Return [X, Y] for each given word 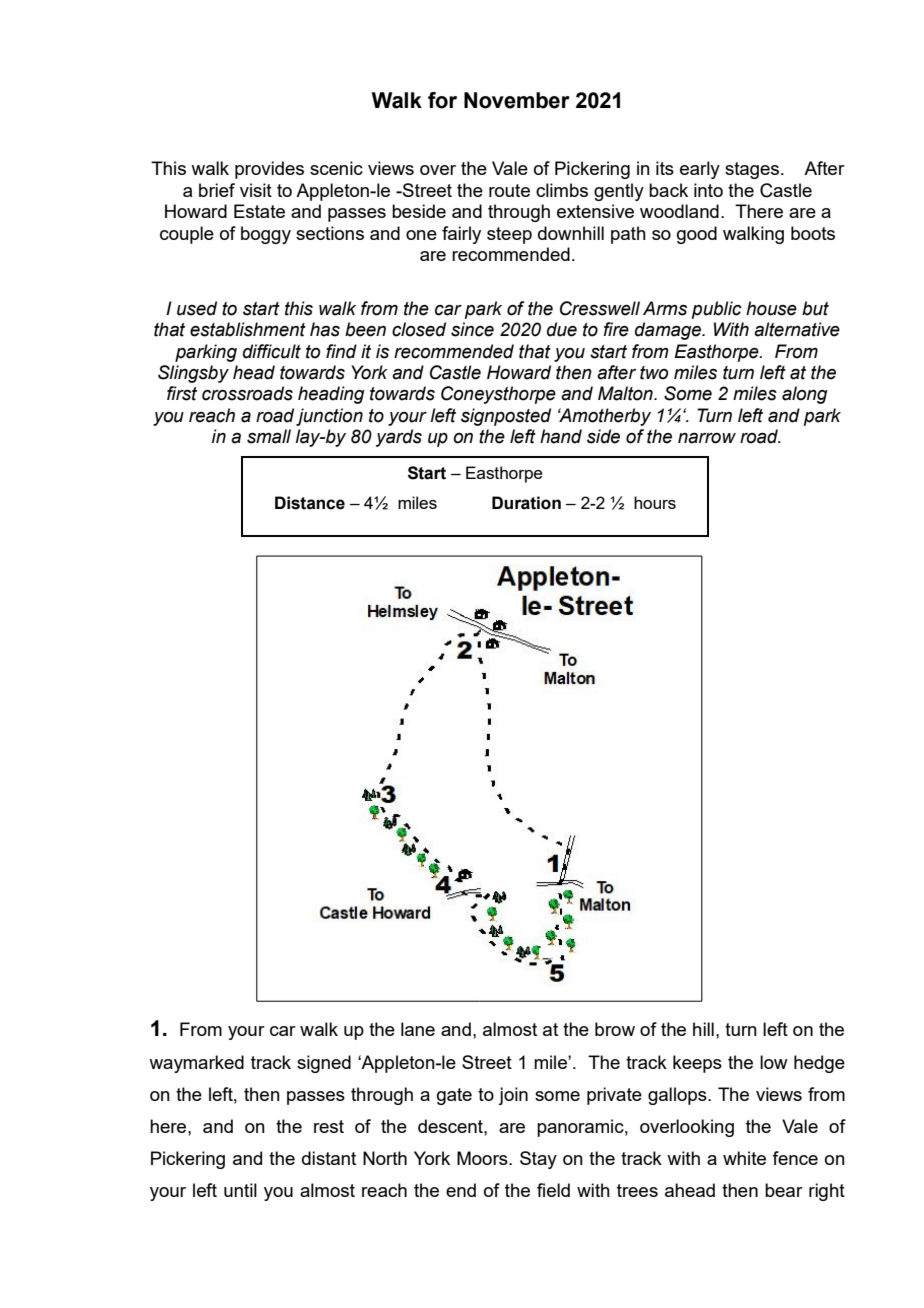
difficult [272, 351]
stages [753, 170]
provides [269, 170]
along [804, 395]
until [240, 1190]
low [774, 1062]
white [744, 1158]
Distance [310, 503]
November [517, 100]
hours [655, 502]
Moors [483, 1158]
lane [418, 1029]
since [472, 329]
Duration [526, 503]
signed [324, 1064]
